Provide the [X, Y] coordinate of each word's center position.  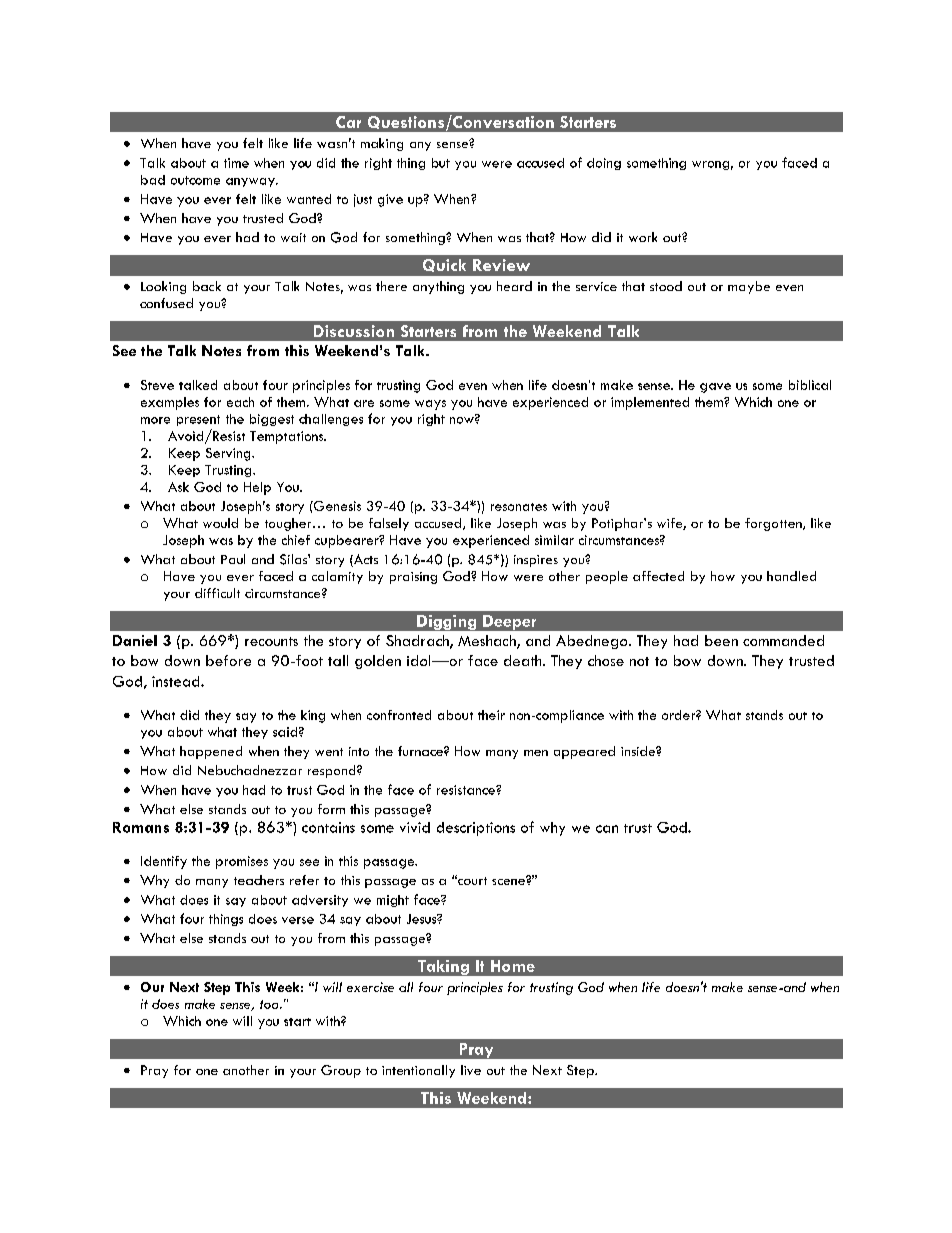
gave [715, 388]
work [643, 237]
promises [242, 862]
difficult [217, 593]
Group [341, 1071]
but [441, 163]
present [198, 420]
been [721, 640]
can [607, 829]
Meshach [488, 642]
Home [513, 966]
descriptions [476, 829]
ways [430, 405]
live [471, 1070]
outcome [195, 180]
